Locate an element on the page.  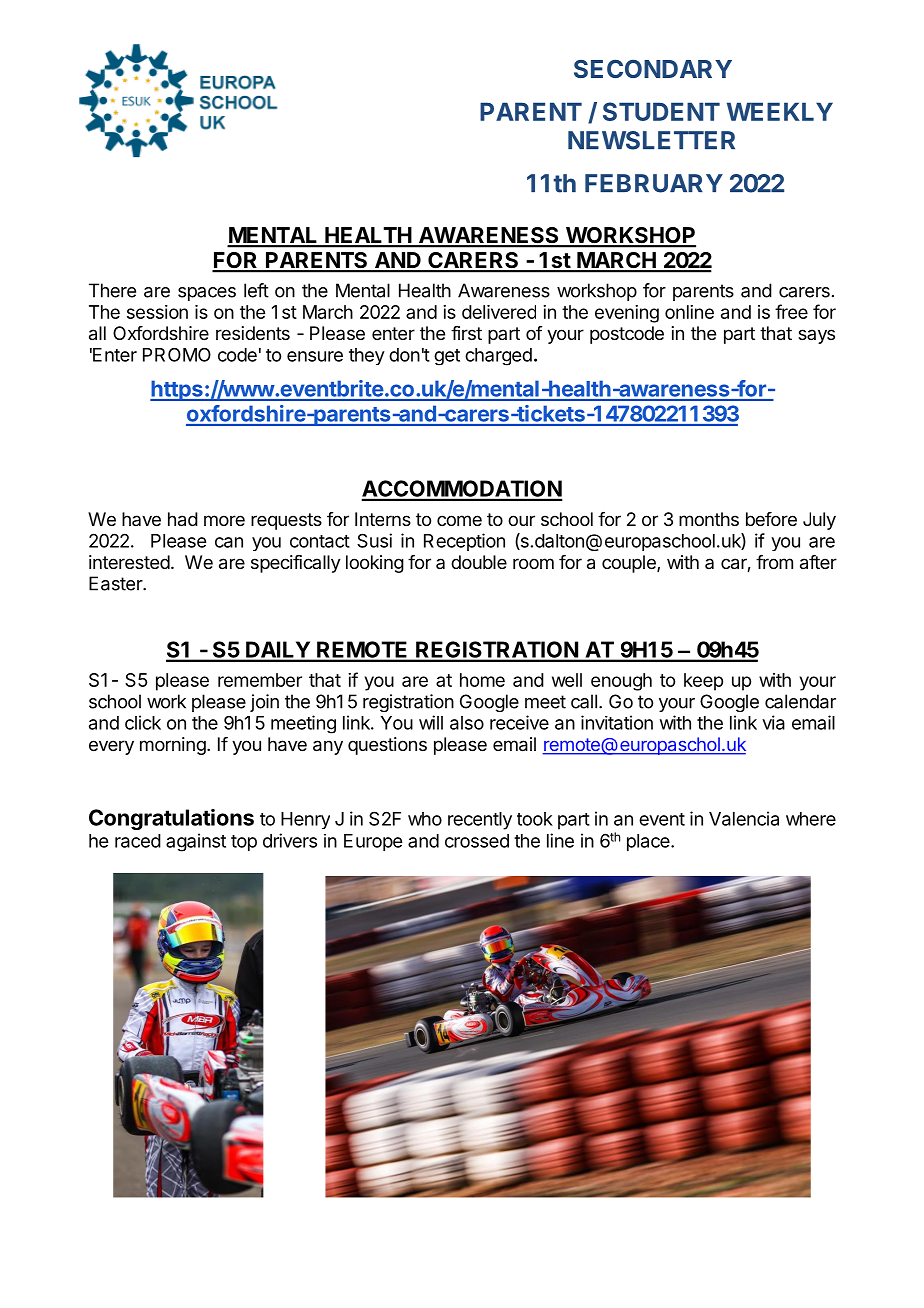
remember is located at coordinates (260, 680).
